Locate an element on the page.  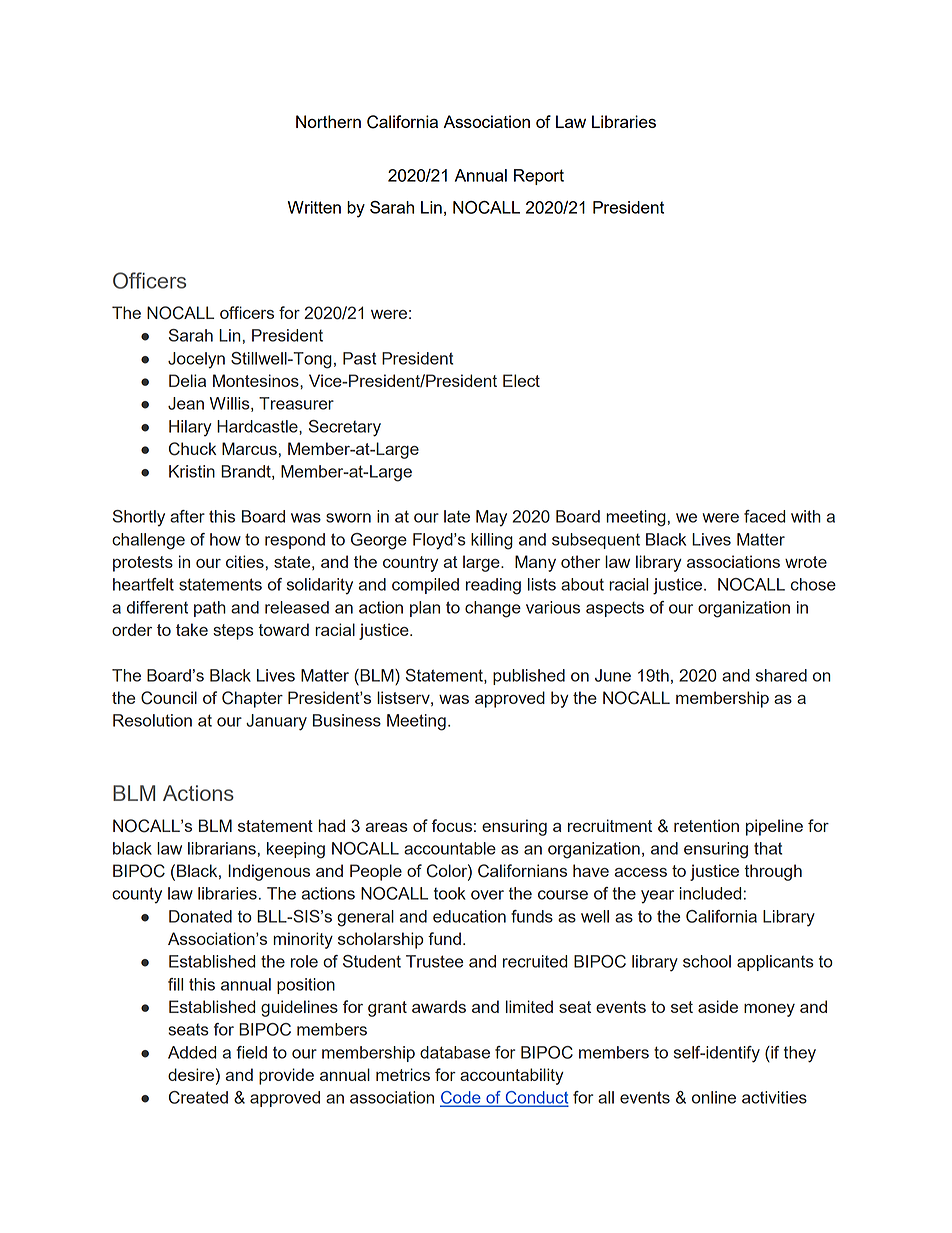
faced is located at coordinates (764, 516).
